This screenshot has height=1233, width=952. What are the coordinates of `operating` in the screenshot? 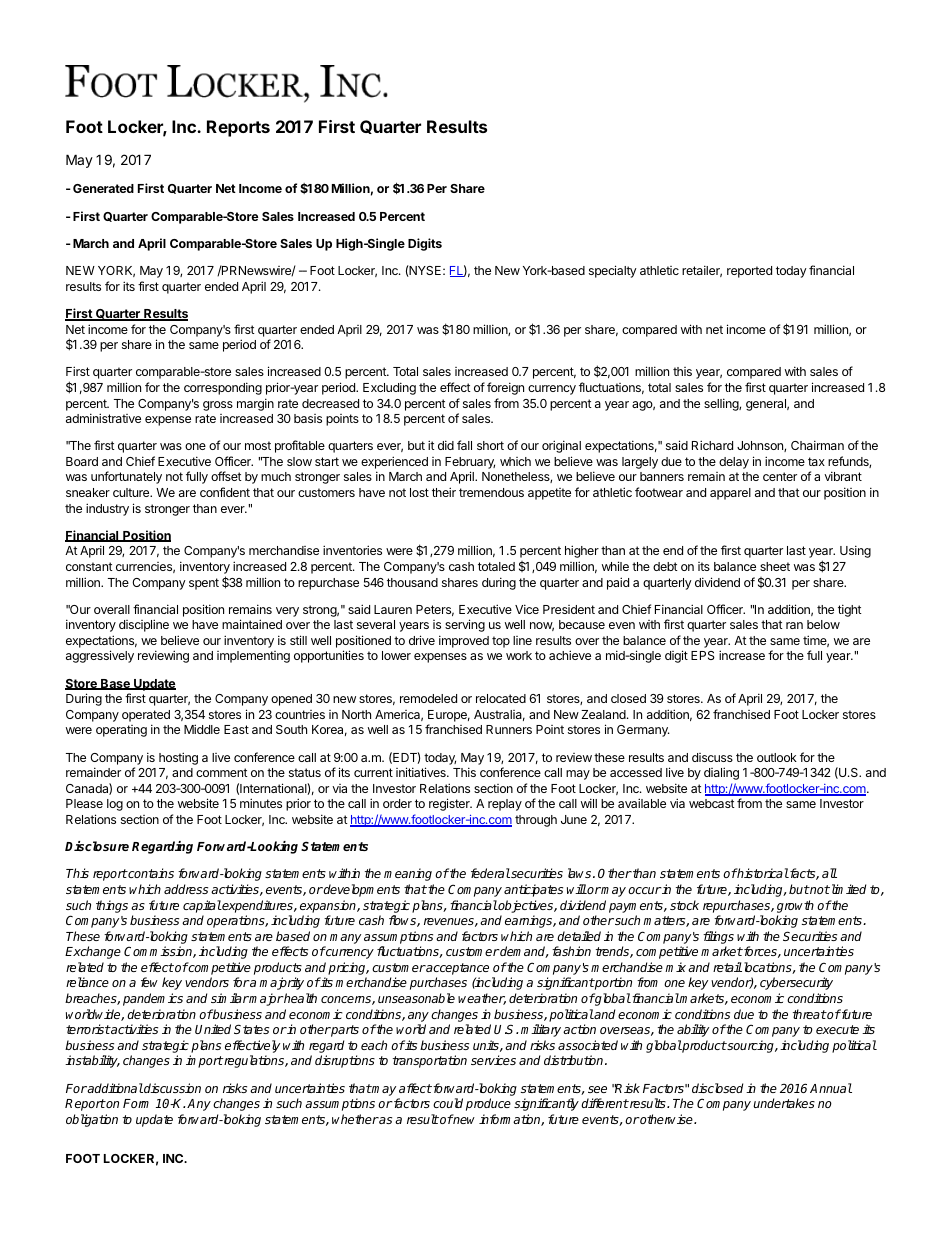 It's located at (121, 731).
